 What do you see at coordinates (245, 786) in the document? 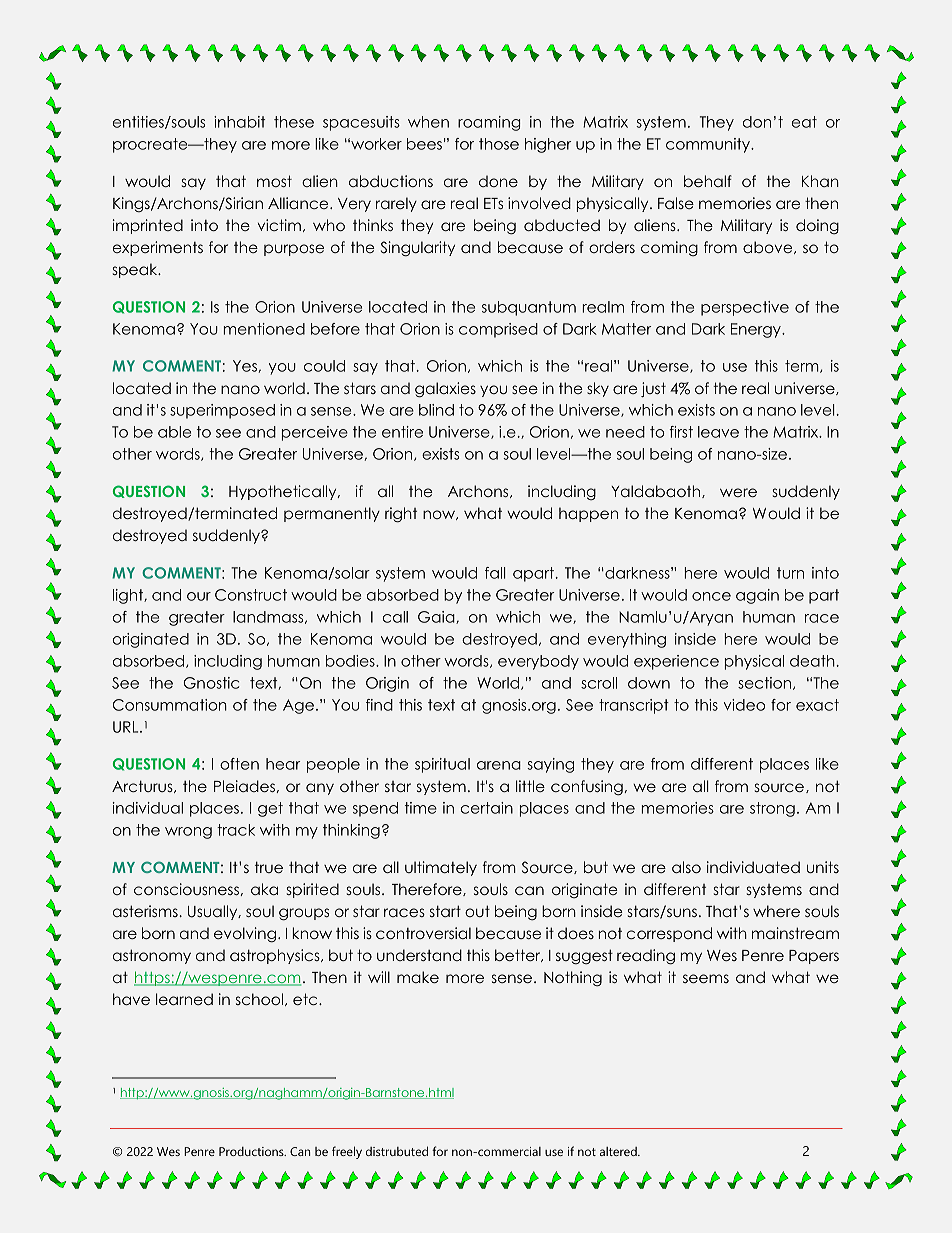
I see `Pleiades` at bounding box center [245, 786].
